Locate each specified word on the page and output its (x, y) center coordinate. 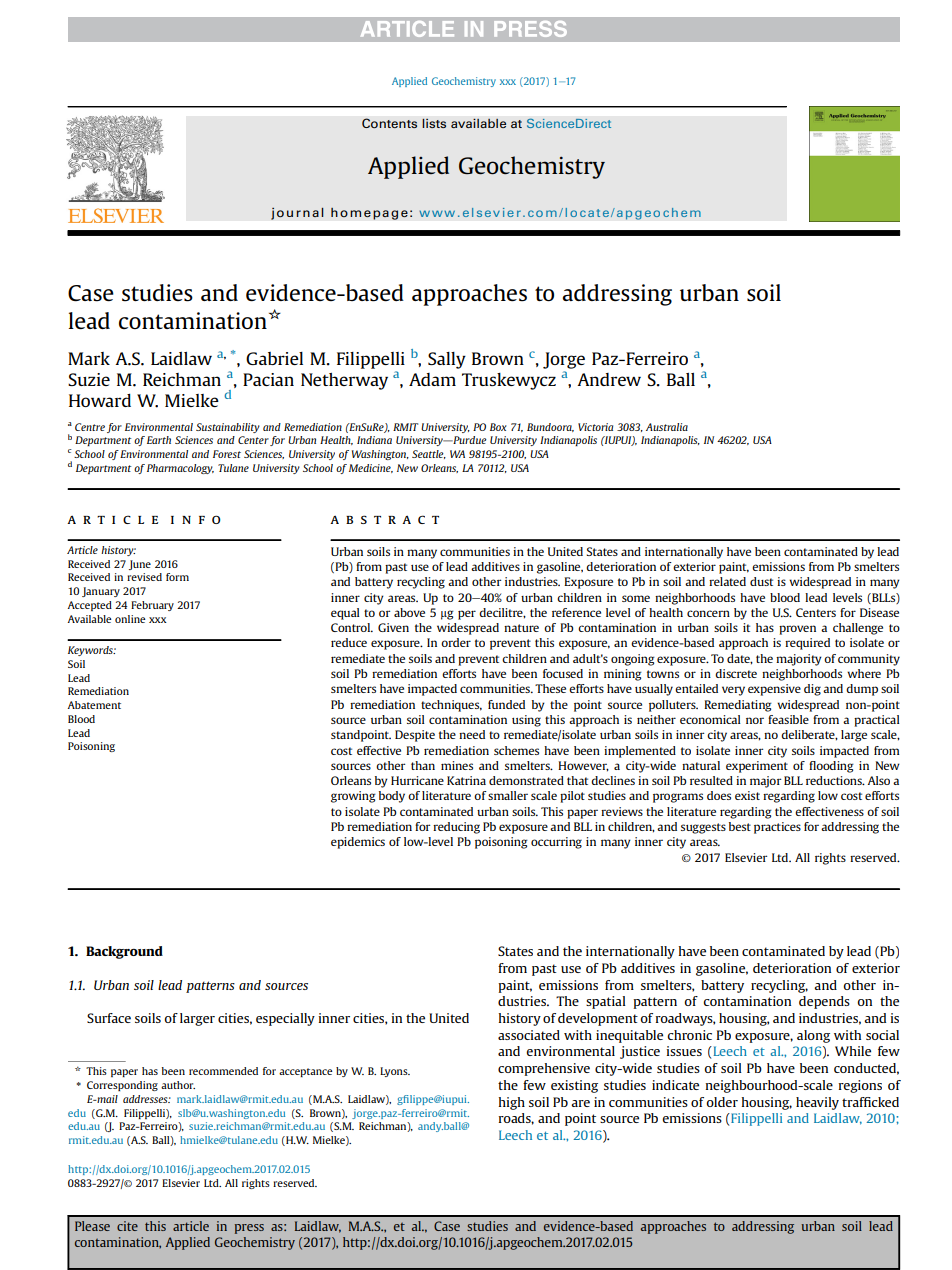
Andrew (609, 379)
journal (297, 213)
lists (434, 123)
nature (521, 628)
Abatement (94, 705)
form (177, 577)
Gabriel (274, 358)
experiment (757, 767)
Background (124, 952)
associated (529, 1035)
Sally (447, 360)
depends (824, 1002)
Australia (667, 427)
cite (127, 1226)
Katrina (466, 780)
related (727, 581)
